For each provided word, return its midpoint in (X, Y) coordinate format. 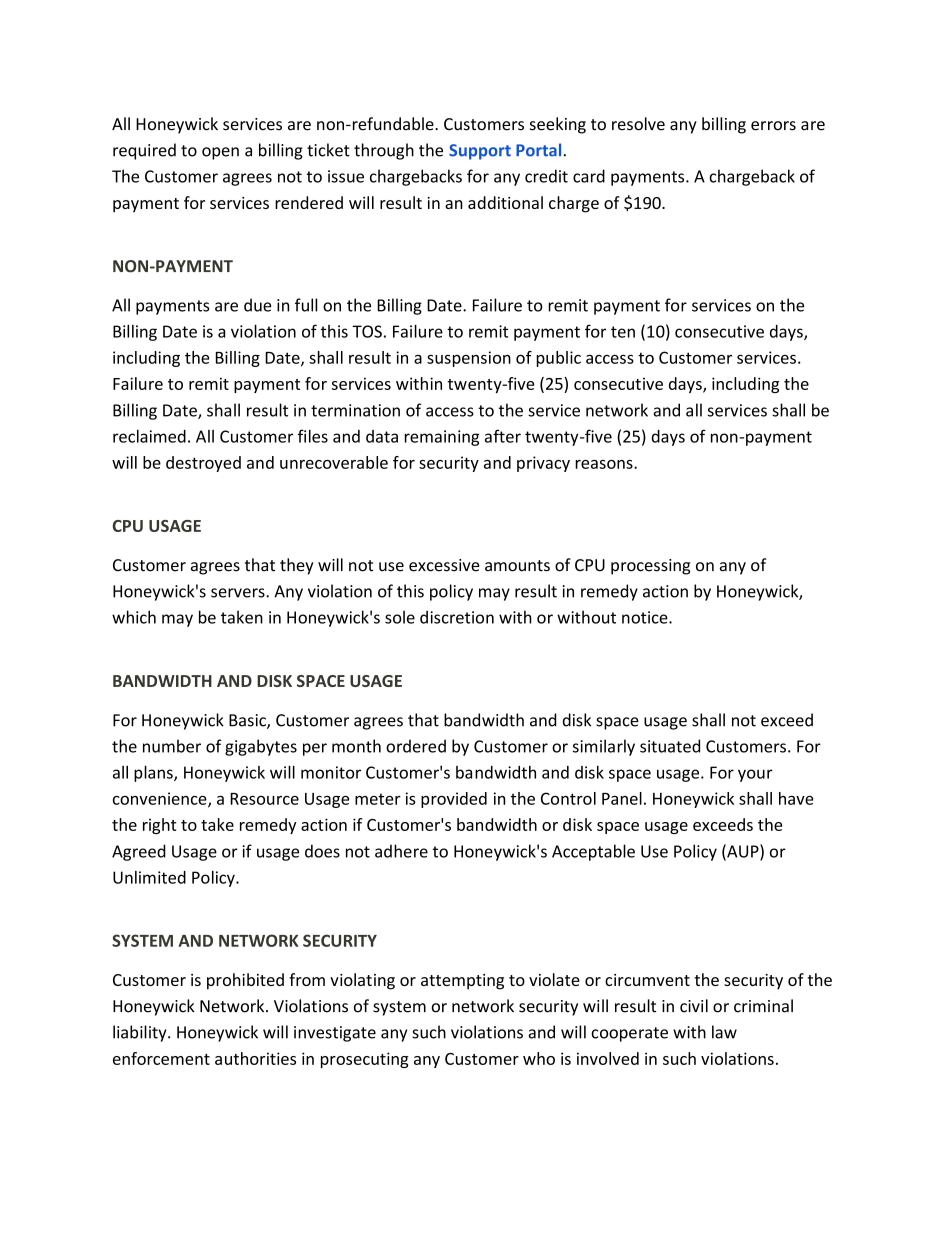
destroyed (203, 464)
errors (773, 126)
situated (670, 746)
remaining (442, 438)
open (220, 153)
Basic (248, 721)
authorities (255, 1058)
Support (480, 152)
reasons (605, 464)
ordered (416, 746)
